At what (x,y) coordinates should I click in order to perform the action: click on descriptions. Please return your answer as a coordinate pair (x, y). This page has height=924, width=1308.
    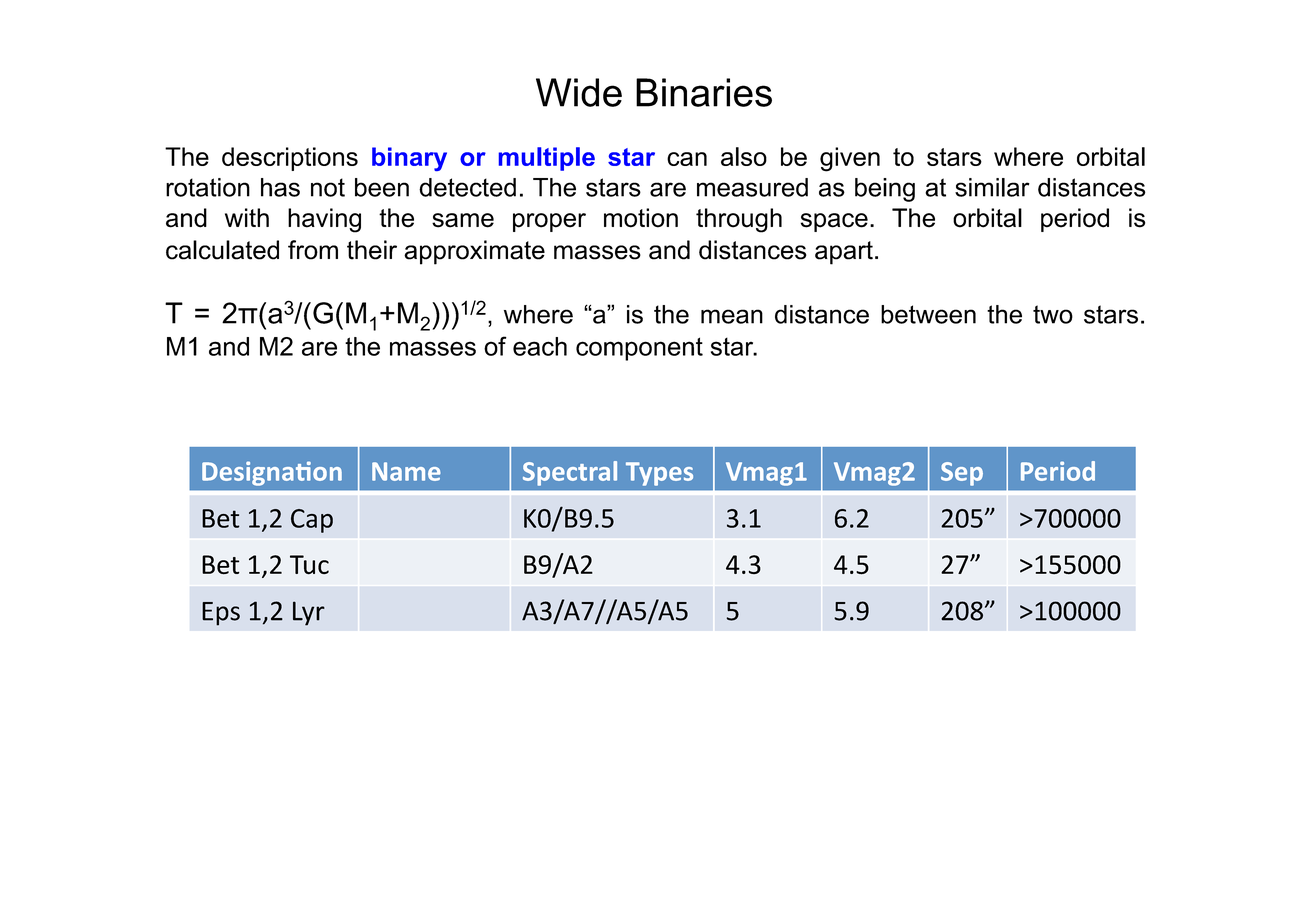
    Looking at the image, I should click on (290, 159).
